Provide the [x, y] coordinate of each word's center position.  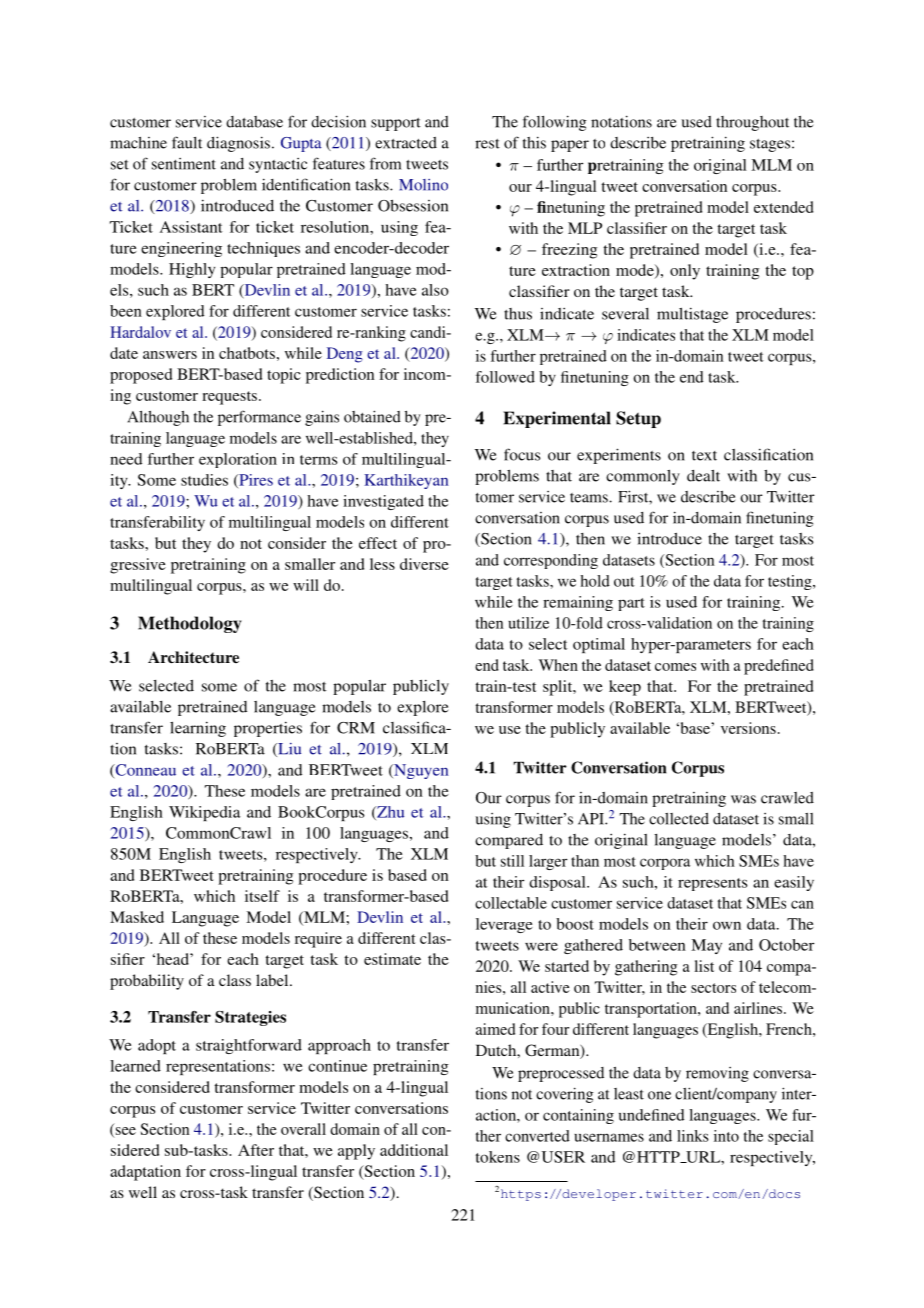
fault [187, 142]
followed [505, 377]
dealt [703, 476]
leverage [504, 925]
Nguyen [420, 771]
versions [748, 728]
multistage [692, 315]
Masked [137, 917]
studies [204, 480]
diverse [424, 564]
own [727, 925]
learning [198, 729]
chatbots [247, 353]
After [256, 1150]
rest [487, 144]
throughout [752, 123]
